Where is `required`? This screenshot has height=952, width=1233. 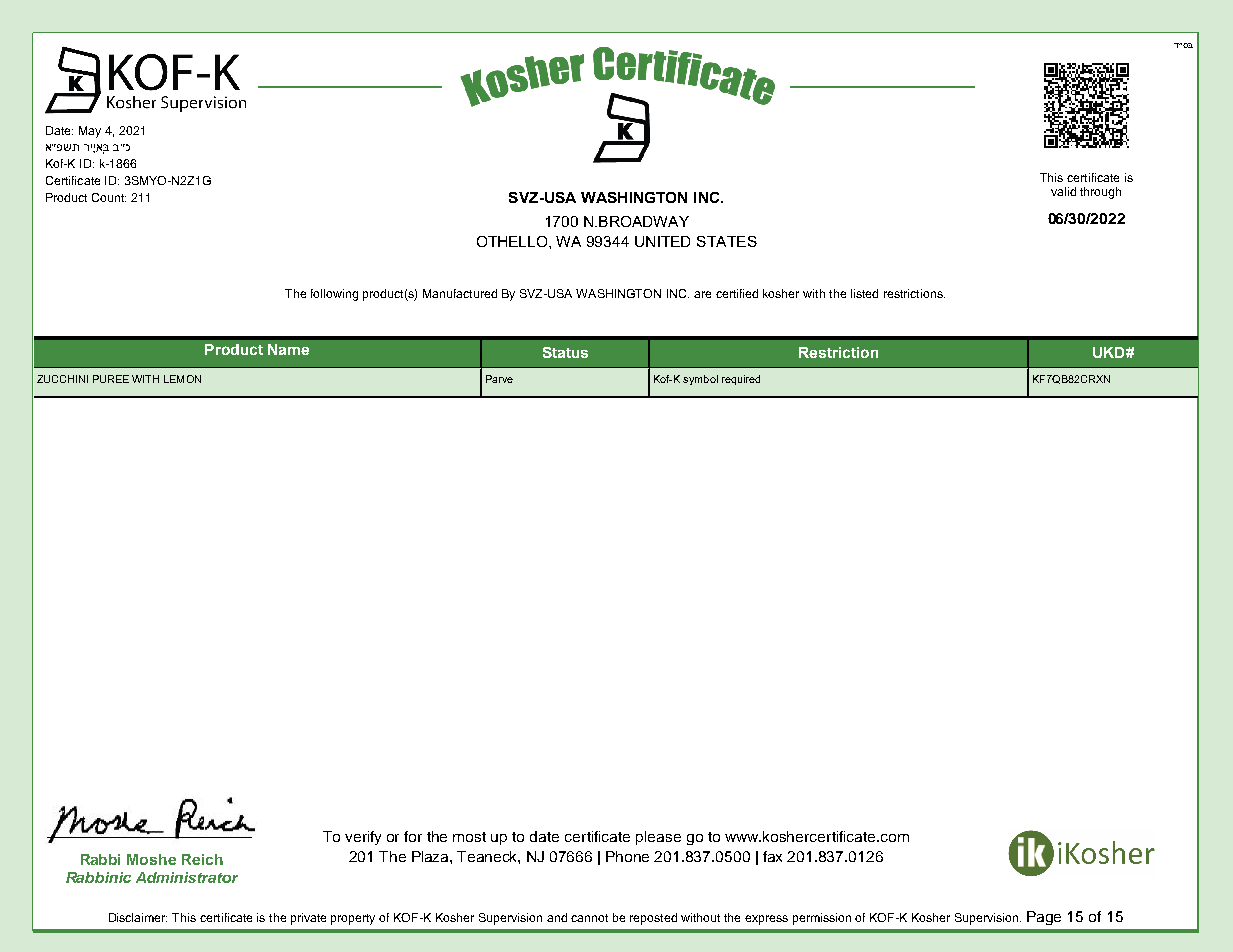
required is located at coordinates (741, 380).
